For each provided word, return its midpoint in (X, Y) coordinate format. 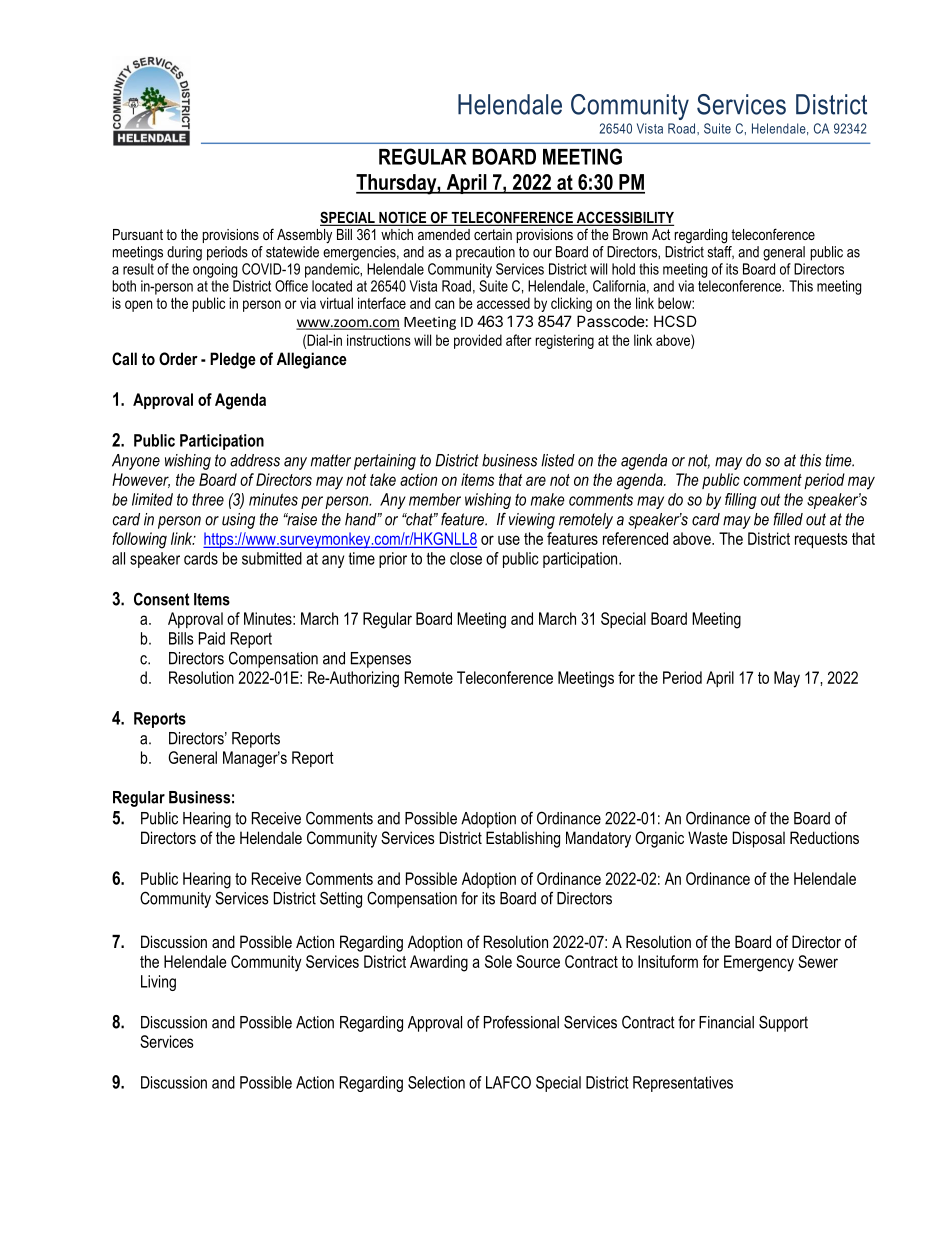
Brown (630, 234)
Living (158, 983)
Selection (436, 1082)
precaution (485, 253)
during (184, 253)
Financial (726, 1022)
